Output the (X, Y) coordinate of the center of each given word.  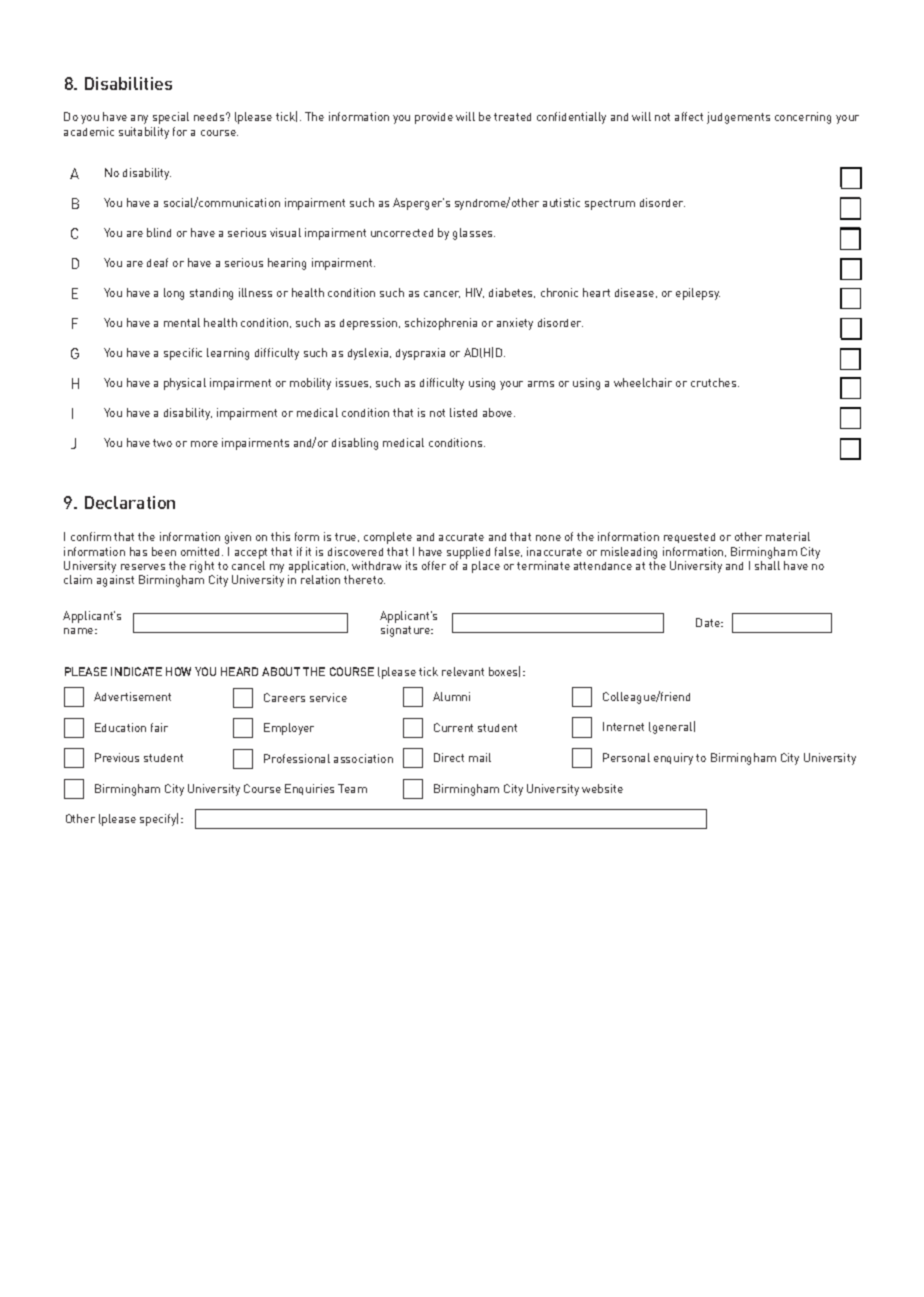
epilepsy (698, 294)
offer (434, 565)
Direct (449, 757)
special (171, 118)
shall (767, 565)
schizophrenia (441, 324)
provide (434, 118)
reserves (143, 567)
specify (159, 819)
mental (182, 322)
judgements (738, 118)
